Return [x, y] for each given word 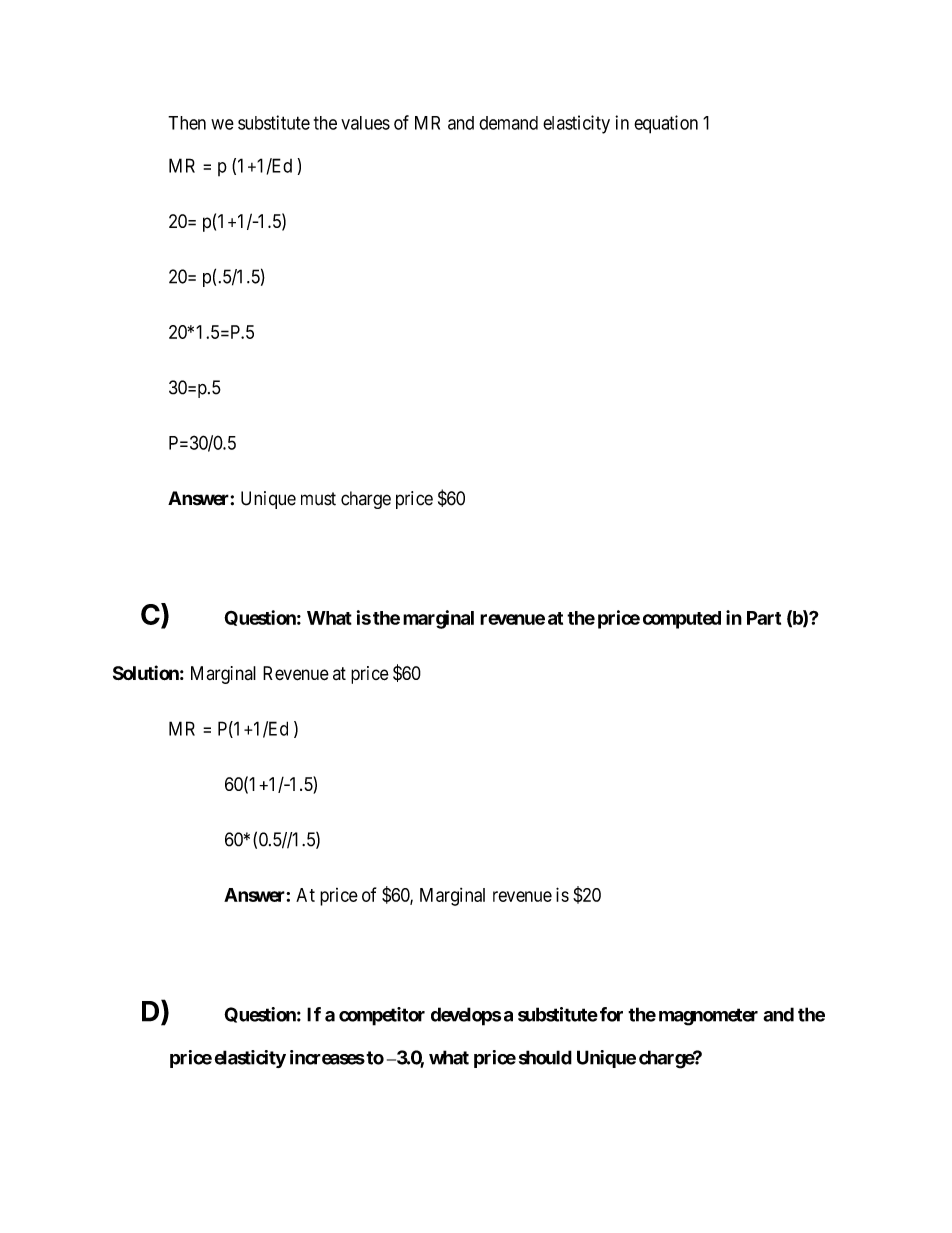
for [611, 1014]
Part [764, 618]
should [545, 1057]
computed [682, 620]
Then [187, 123]
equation [666, 124]
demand [508, 123]
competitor [382, 1016]
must [318, 499]
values [365, 123]
